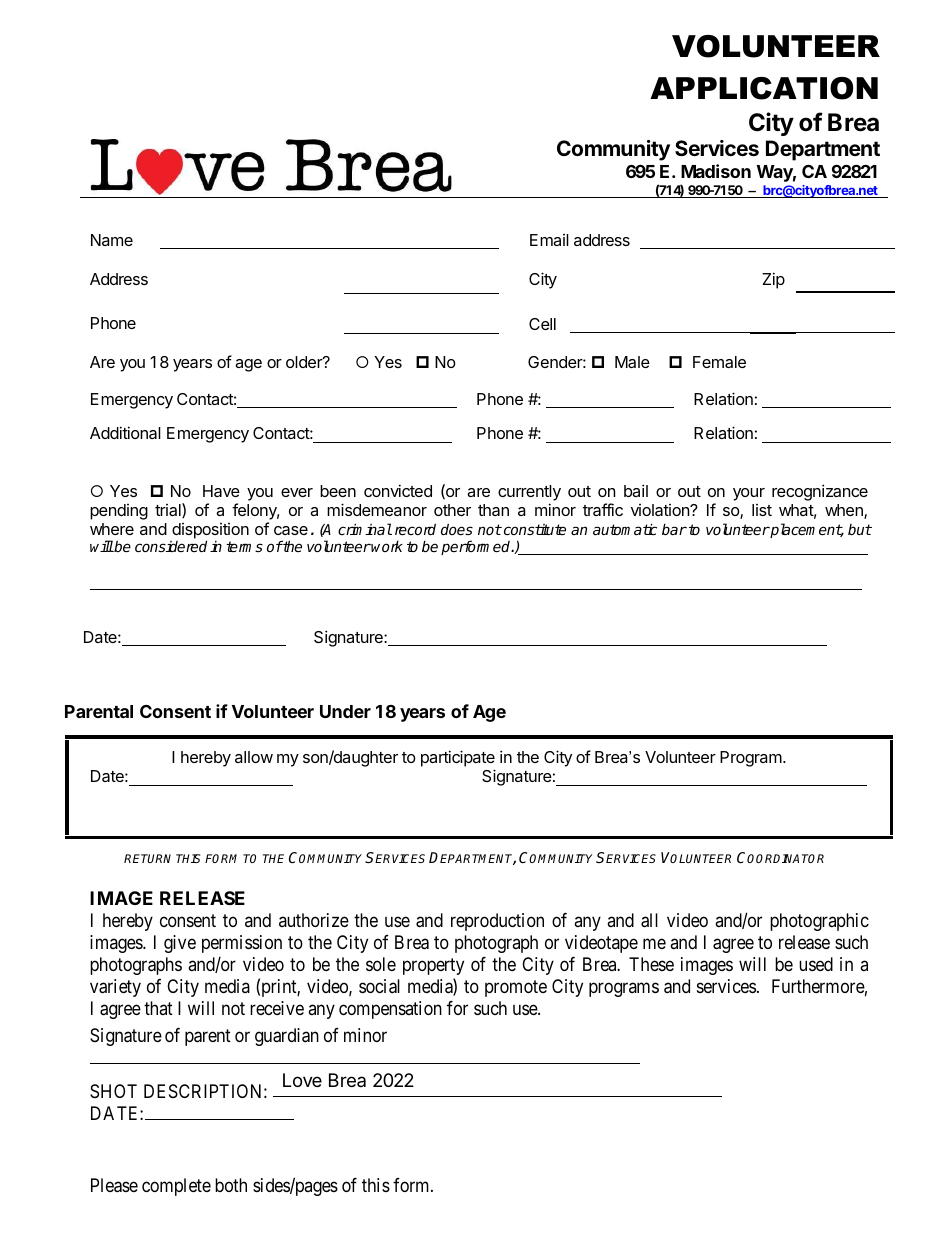  I want to click on both, so click(231, 1185).
